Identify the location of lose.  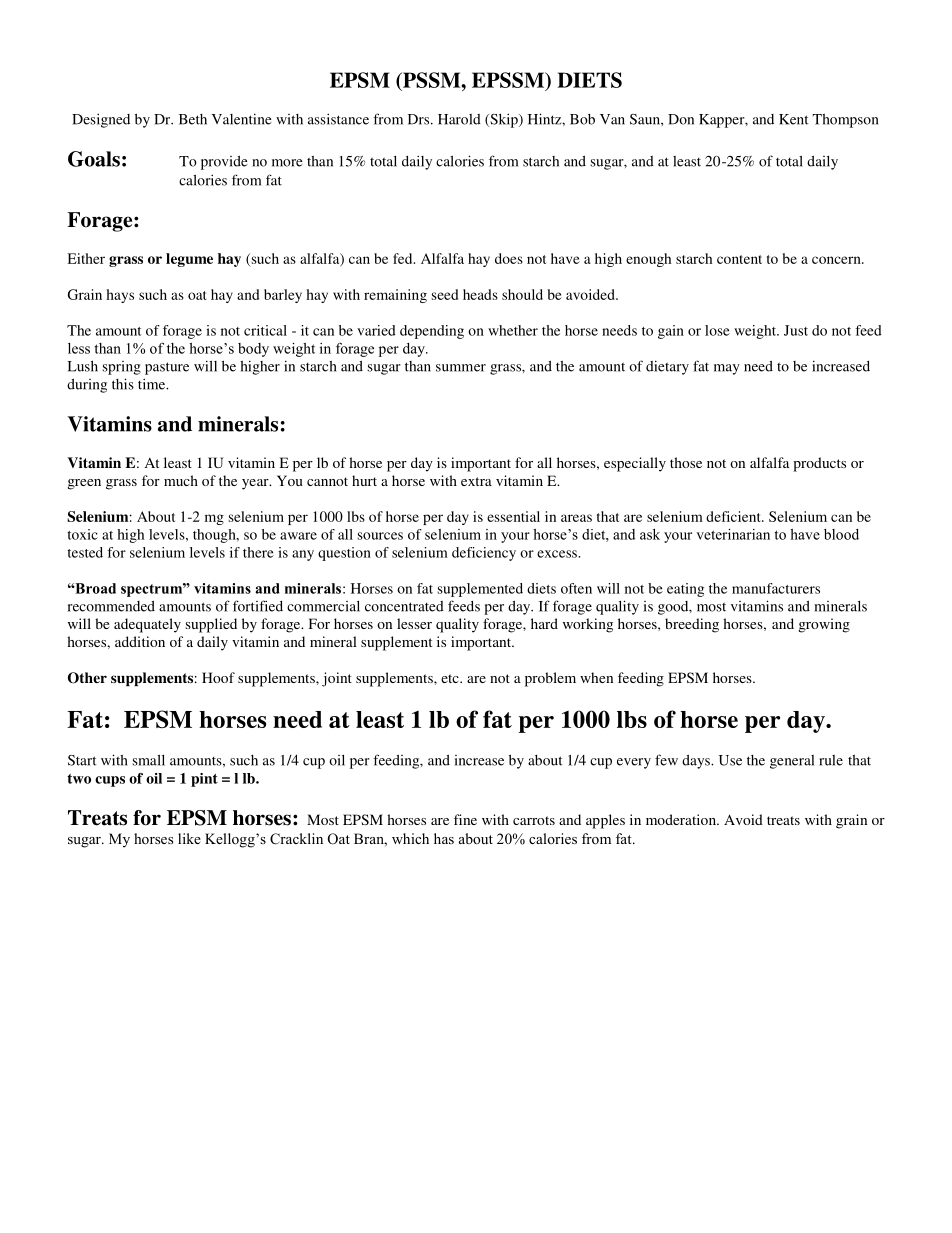
(717, 330).
